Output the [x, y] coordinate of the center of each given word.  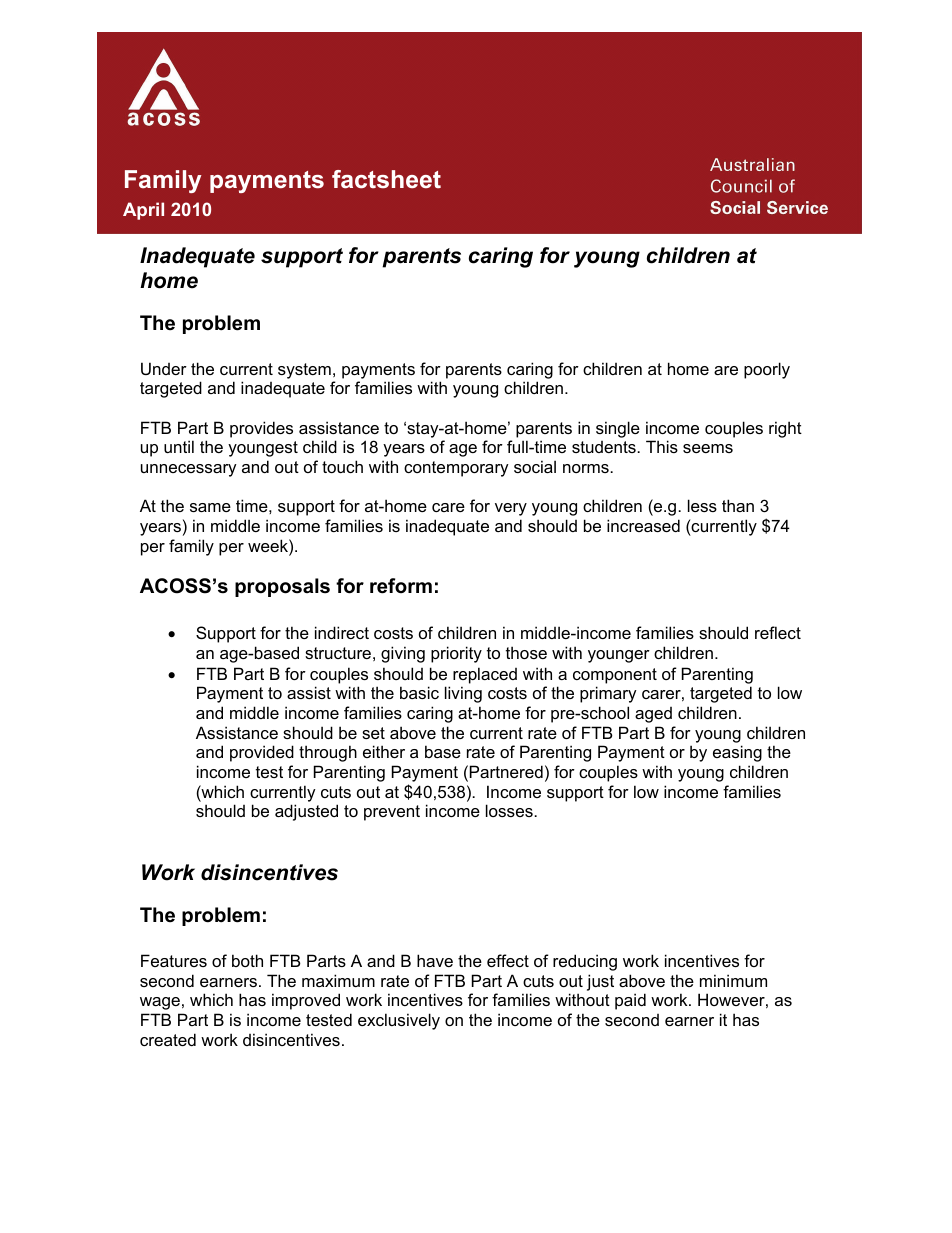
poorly [767, 370]
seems [708, 448]
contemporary [456, 469]
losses [510, 810]
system [304, 371]
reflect [778, 632]
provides [261, 429]
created [168, 1039]
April [143, 211]
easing [737, 753]
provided [262, 753]
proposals [282, 587]
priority [456, 654]
